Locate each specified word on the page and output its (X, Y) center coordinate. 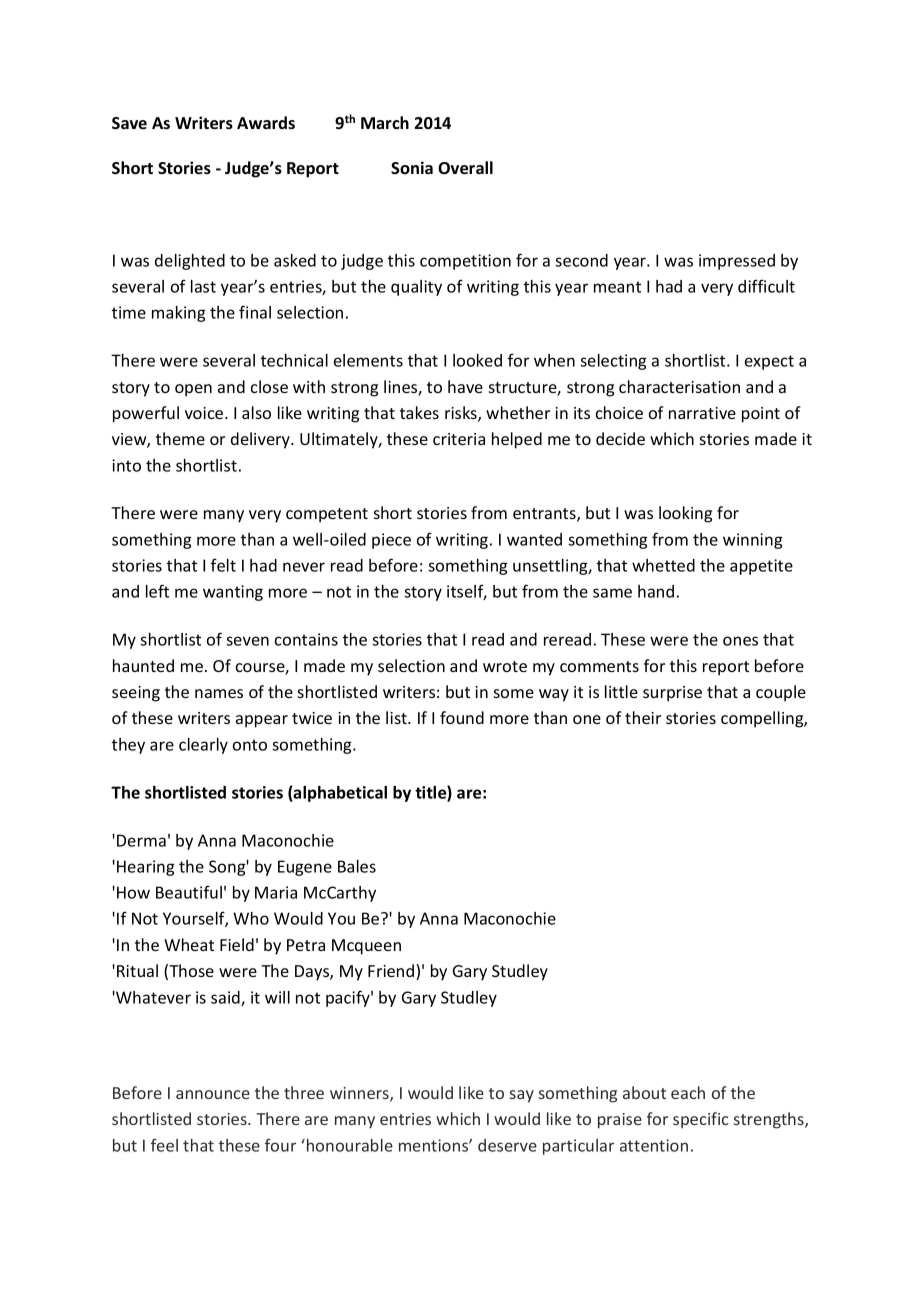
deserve (507, 1145)
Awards (266, 123)
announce (213, 1094)
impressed (737, 262)
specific (701, 1120)
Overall (465, 168)
